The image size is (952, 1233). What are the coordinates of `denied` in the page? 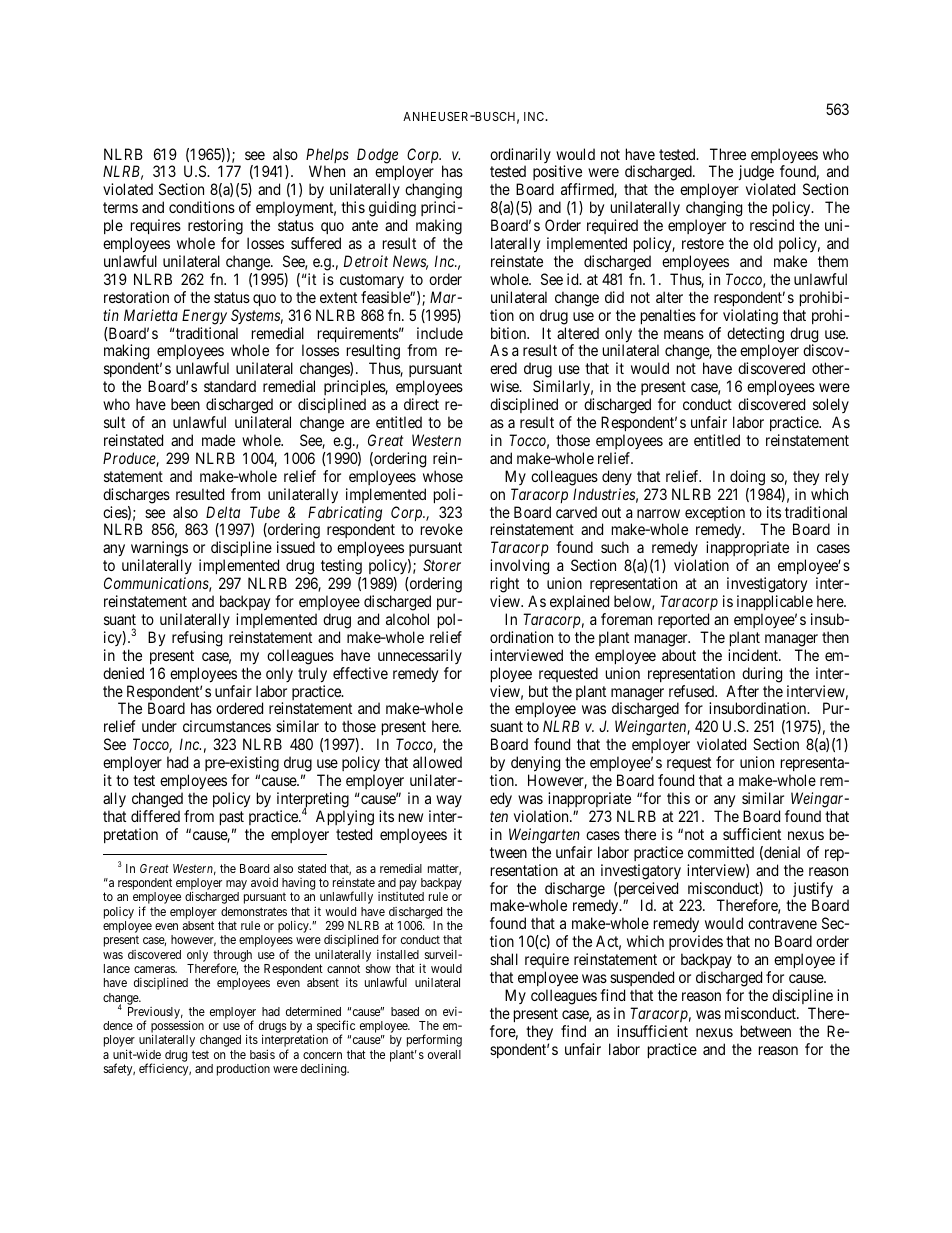 It's located at (123, 673).
